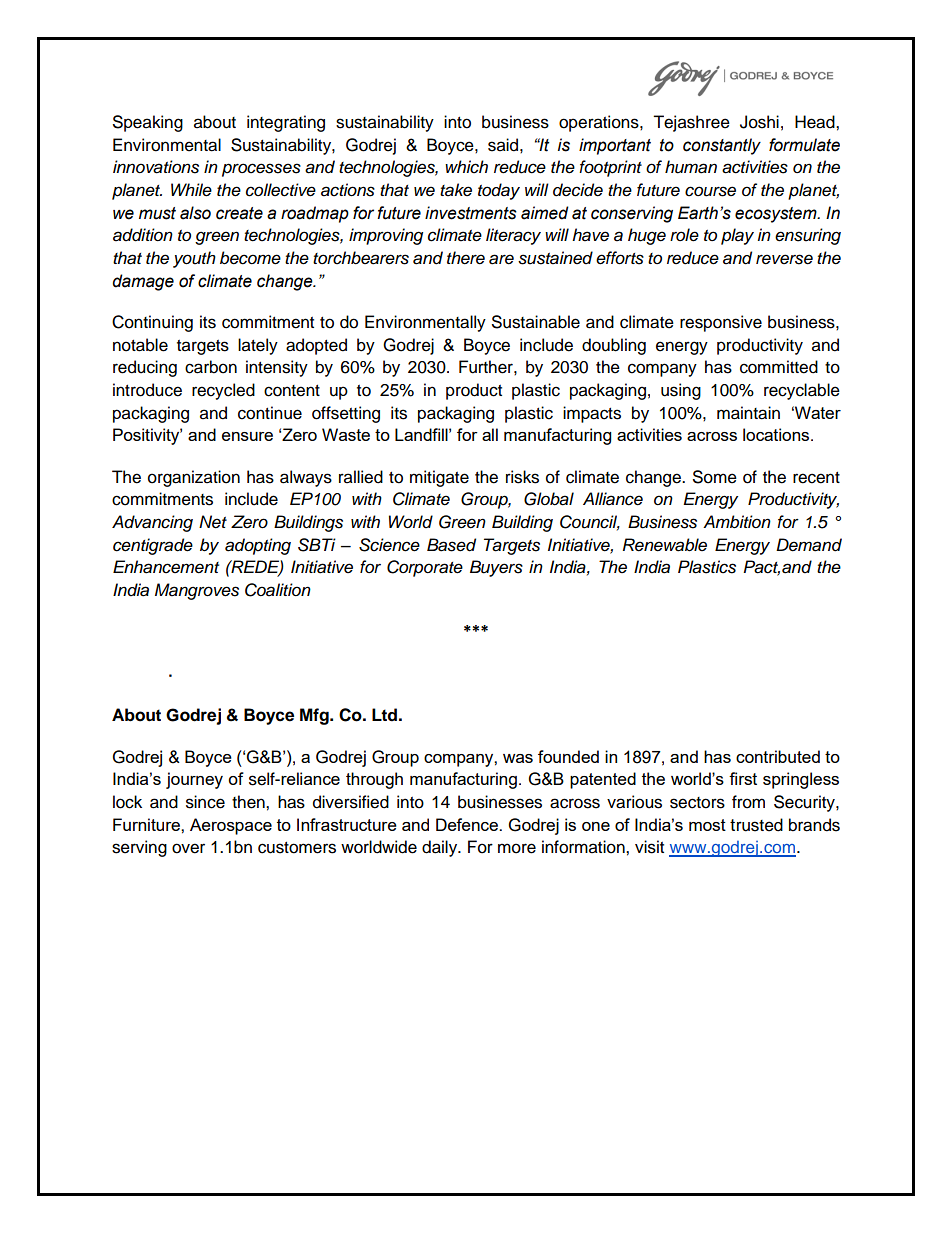 This screenshot has width=952, height=1233. What do you see at coordinates (756, 825) in the screenshot?
I see `trusted` at bounding box center [756, 825].
